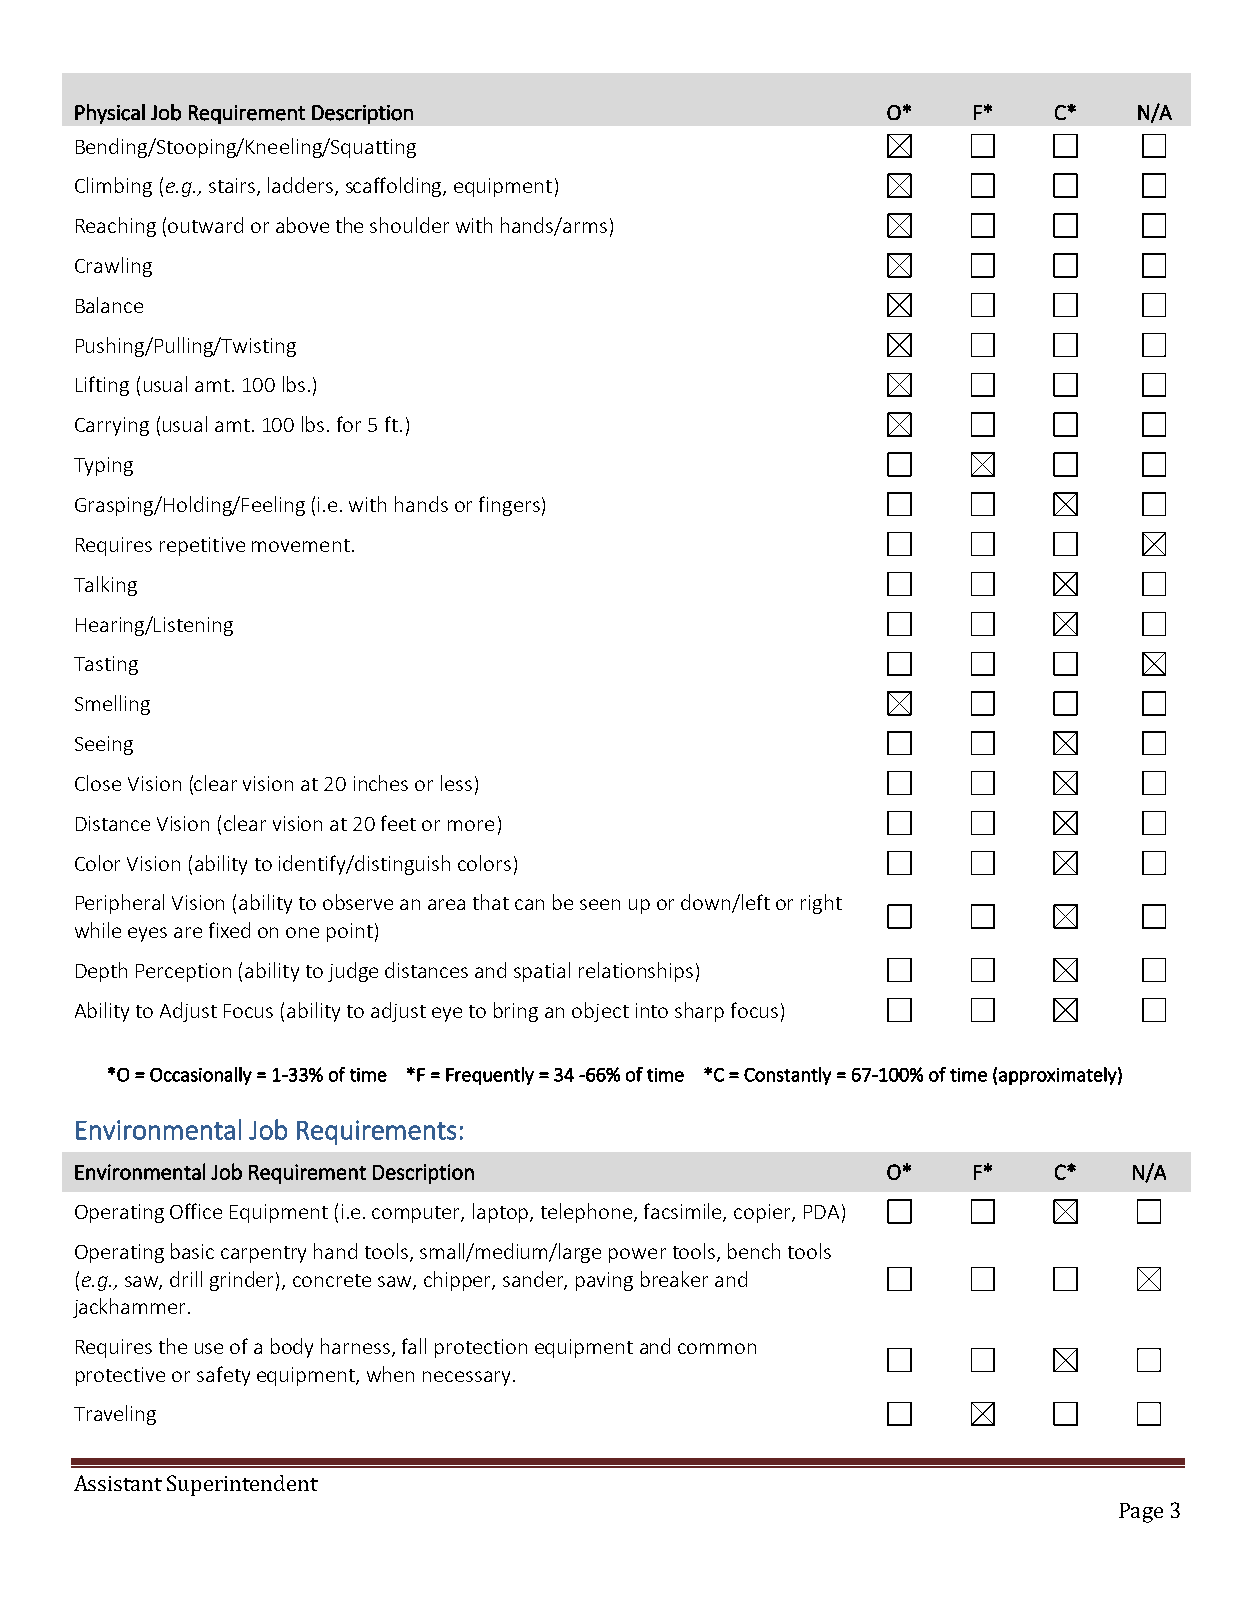 The image size is (1255, 1624). What do you see at coordinates (395, 187) in the image?
I see `scaffolding` at bounding box center [395, 187].
